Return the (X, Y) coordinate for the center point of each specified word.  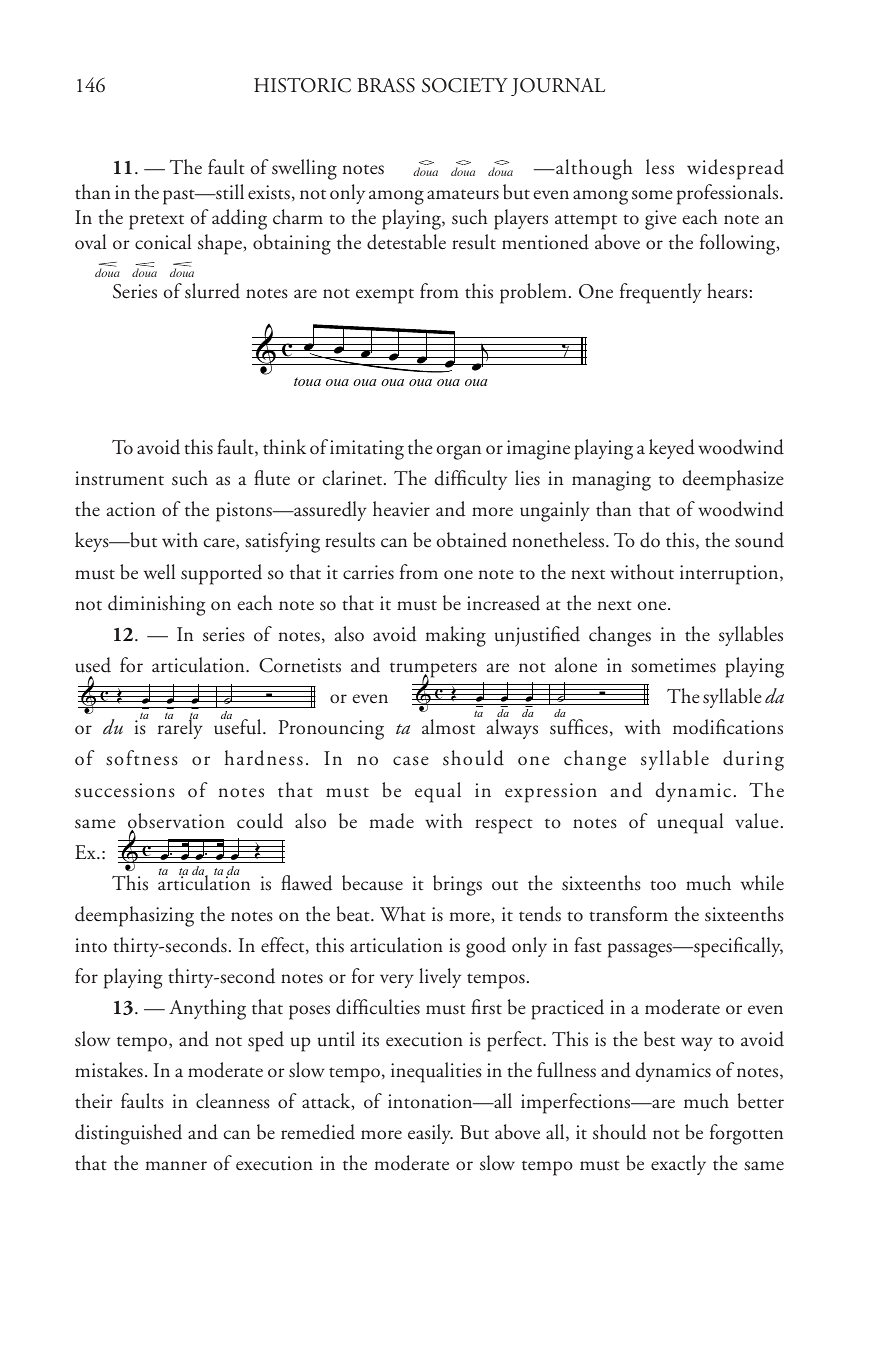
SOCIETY (465, 85)
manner (176, 1166)
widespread (735, 169)
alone (576, 664)
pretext (156, 222)
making (455, 636)
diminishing (157, 605)
